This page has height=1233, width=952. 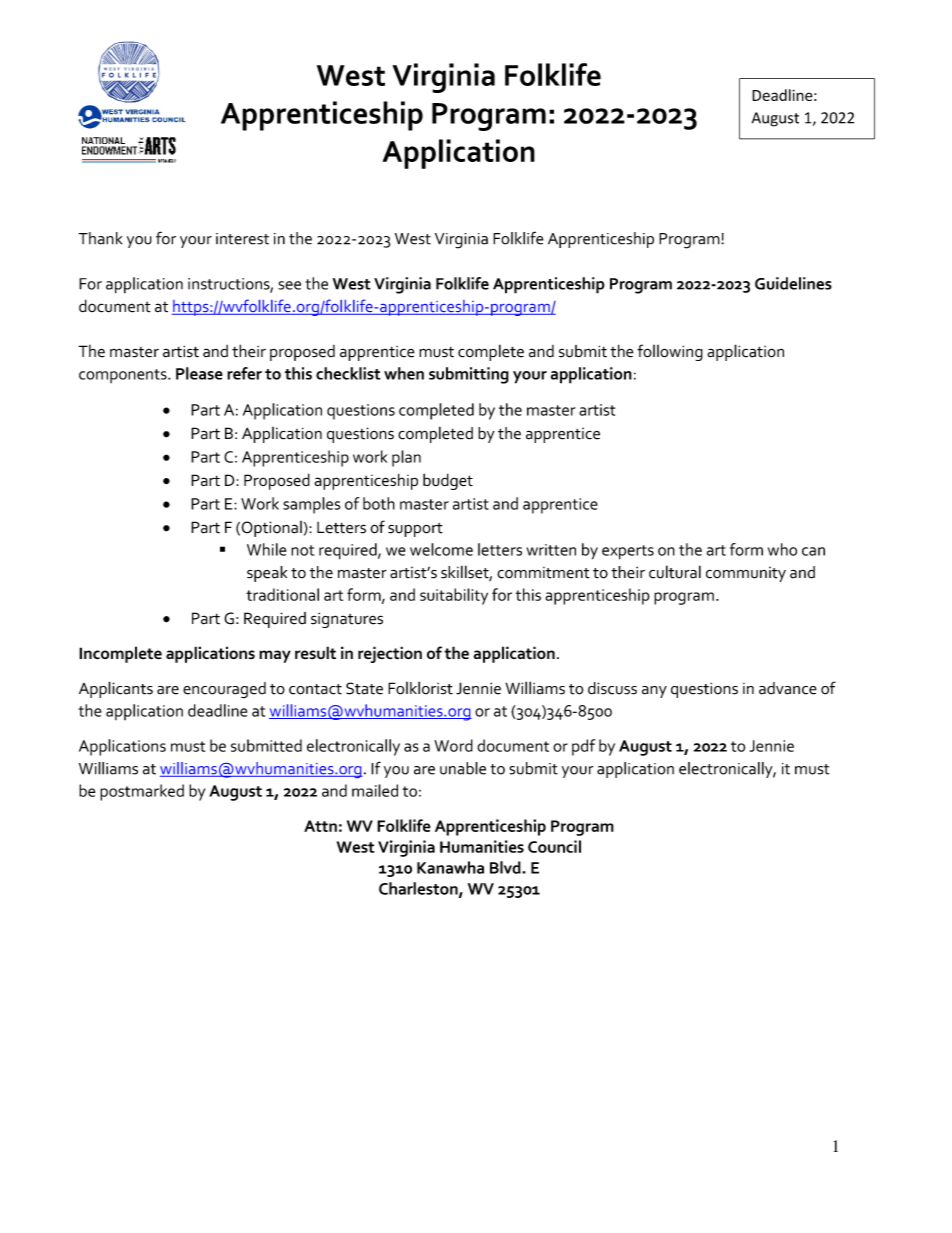 I want to click on interest, so click(x=242, y=239).
